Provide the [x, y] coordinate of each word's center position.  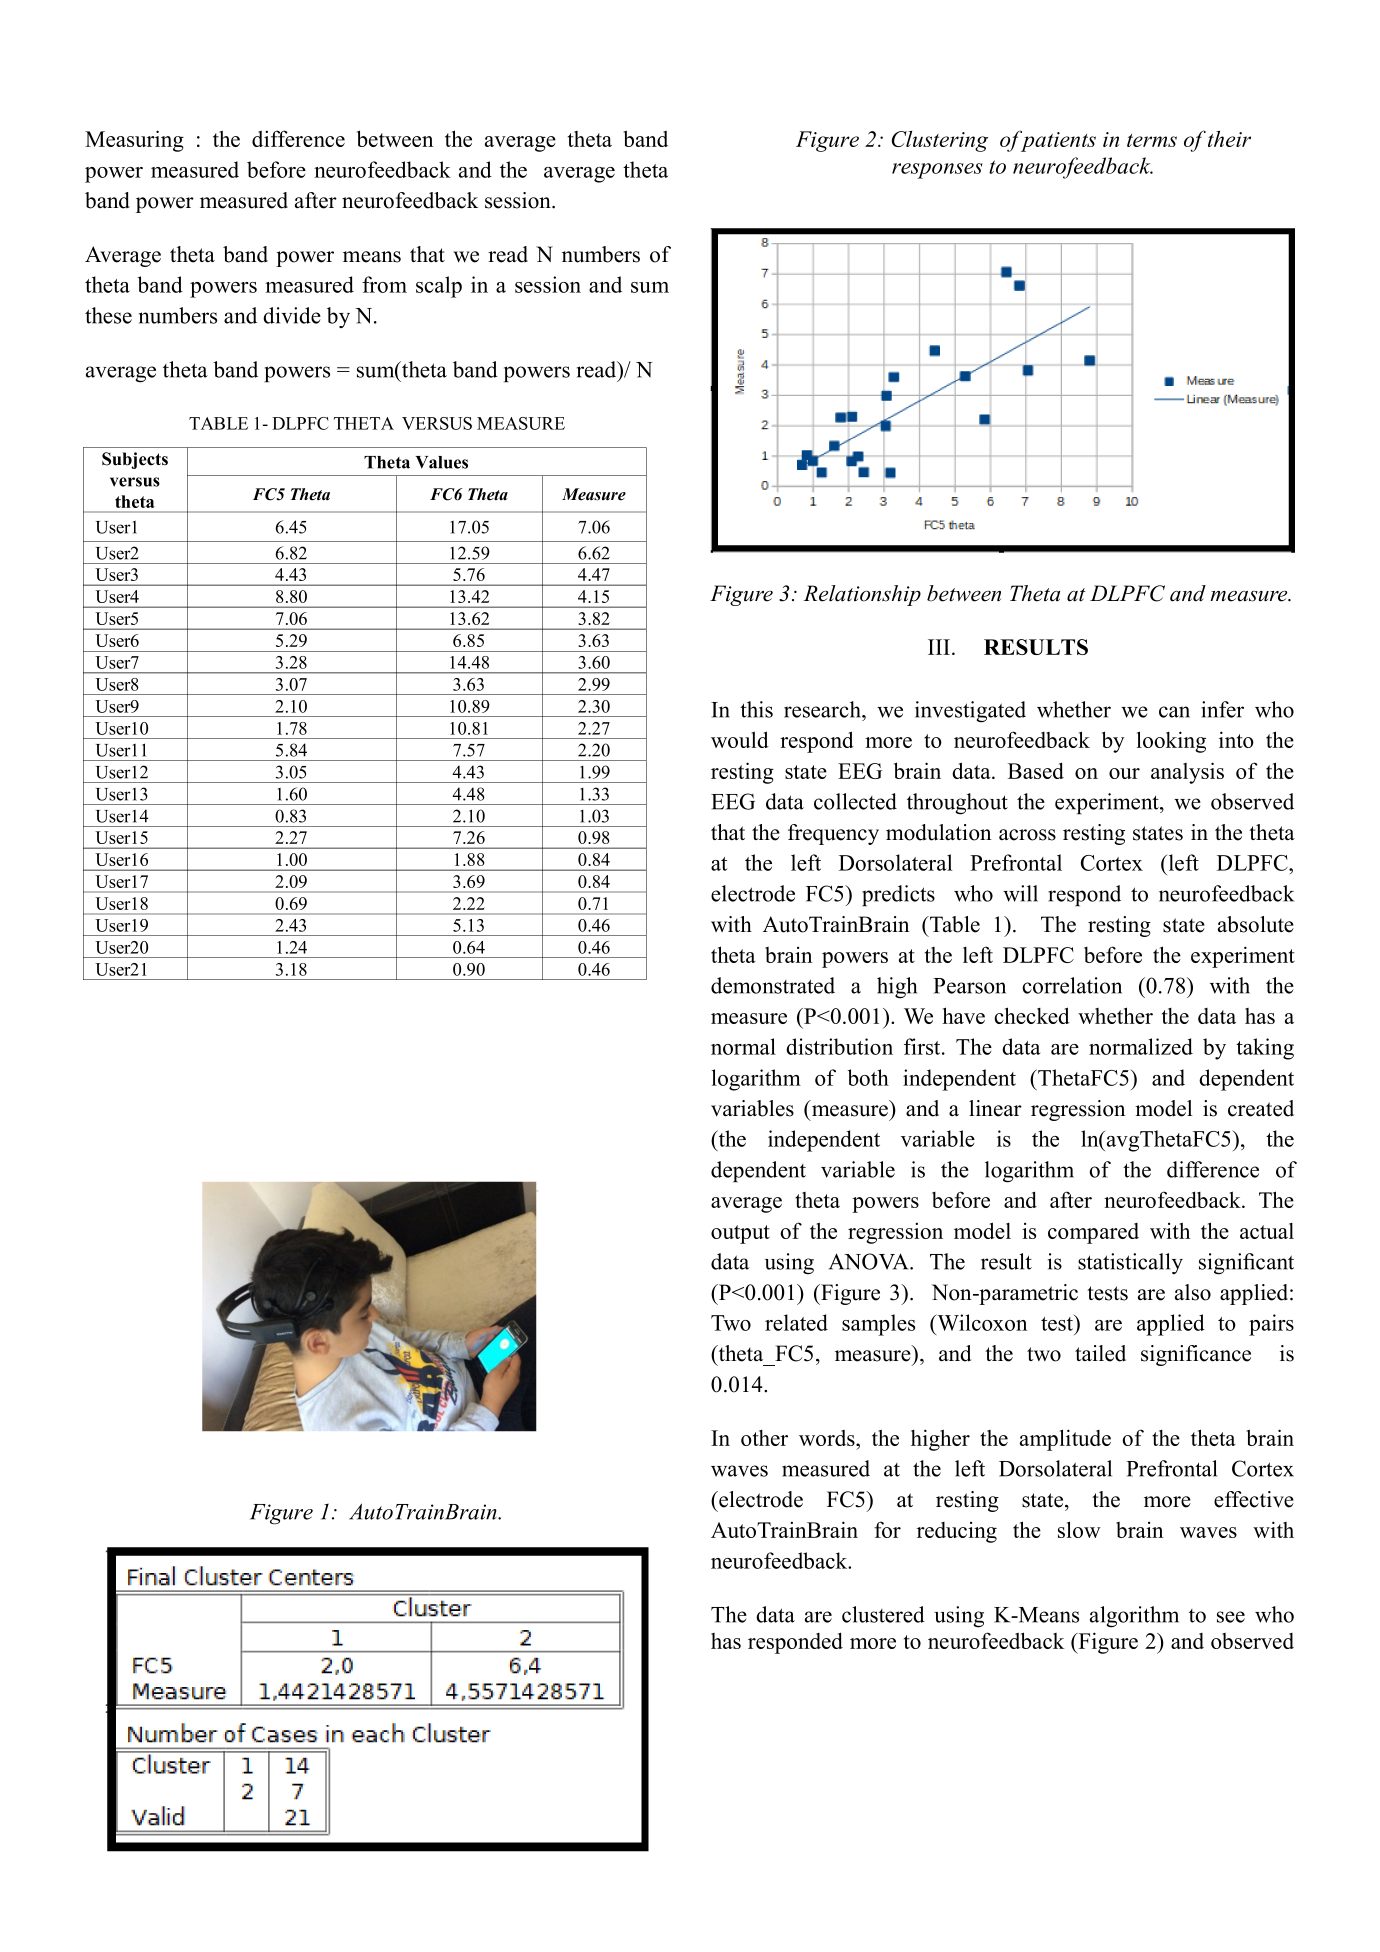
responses [937, 171]
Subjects [135, 460]
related [796, 1322]
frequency [833, 834]
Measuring [134, 141]
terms [1152, 140]
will [1020, 893]
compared [1093, 1233]
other [764, 1438]
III [940, 647]
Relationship [862, 595]
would [740, 739]
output [740, 1234]
